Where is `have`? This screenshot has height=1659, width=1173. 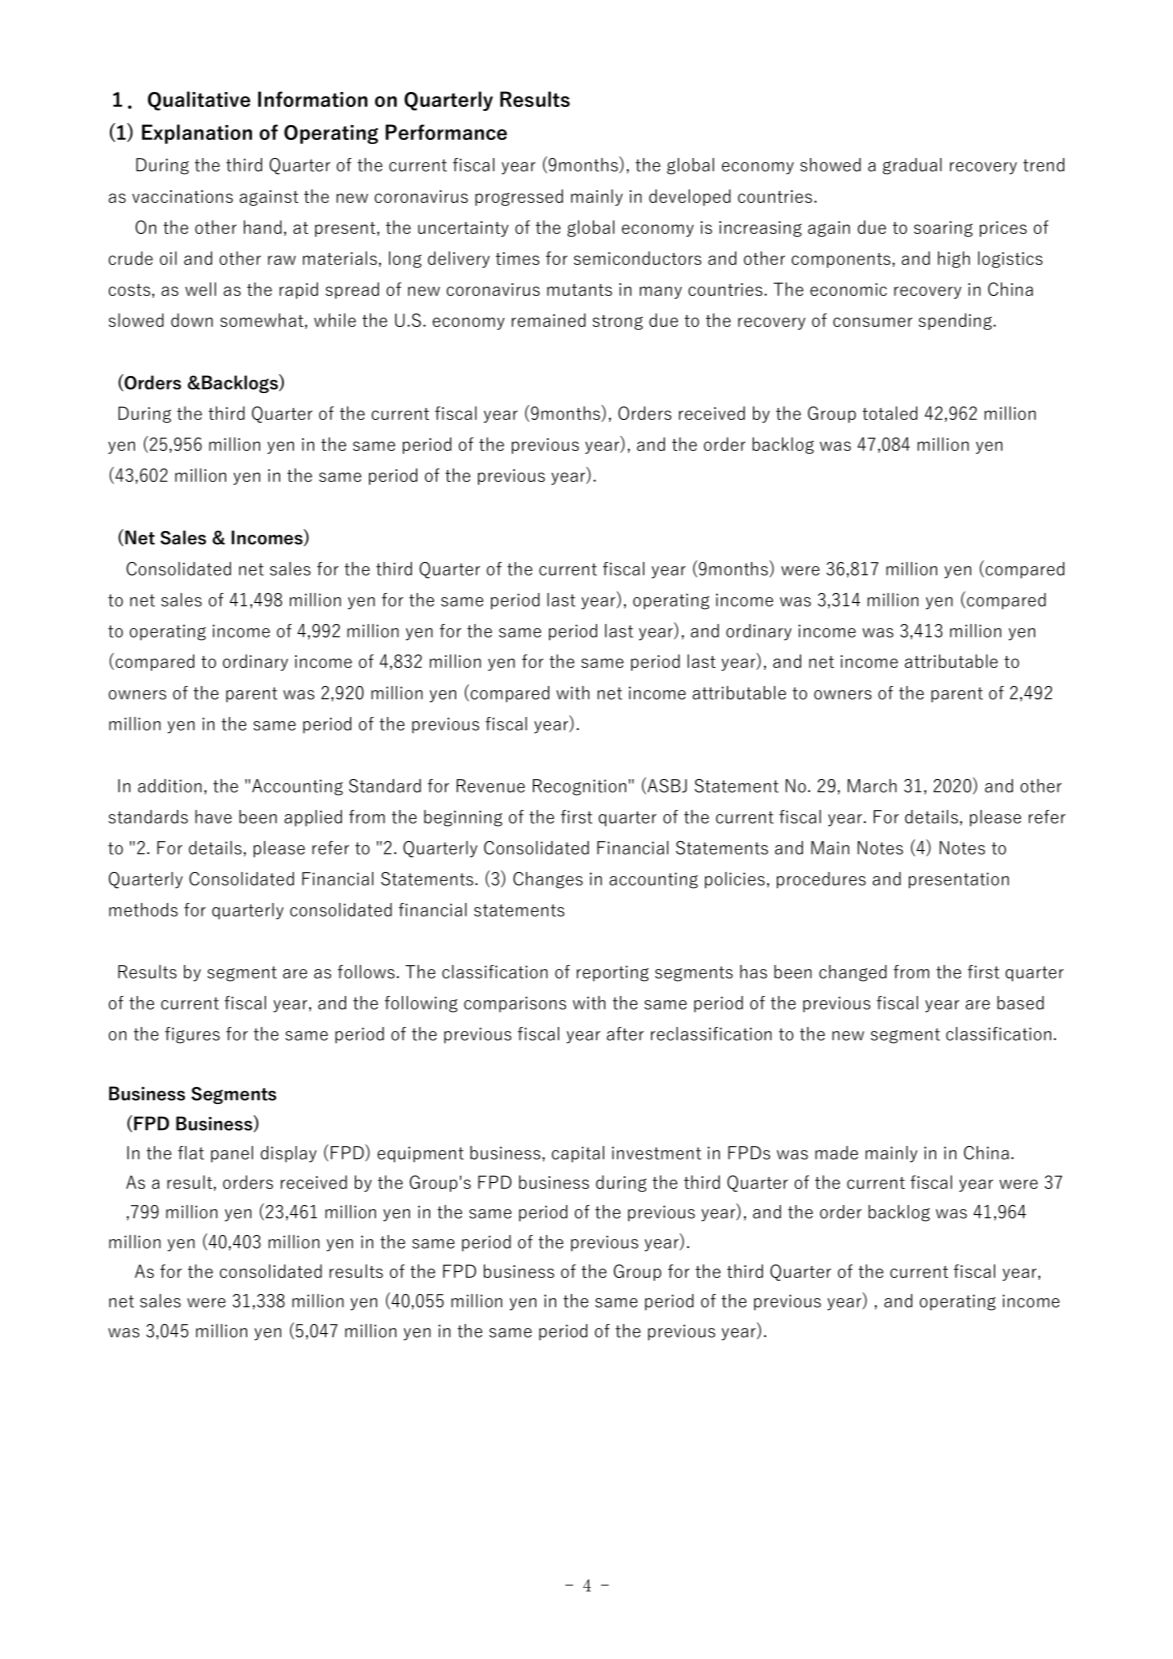
have is located at coordinates (213, 817).
